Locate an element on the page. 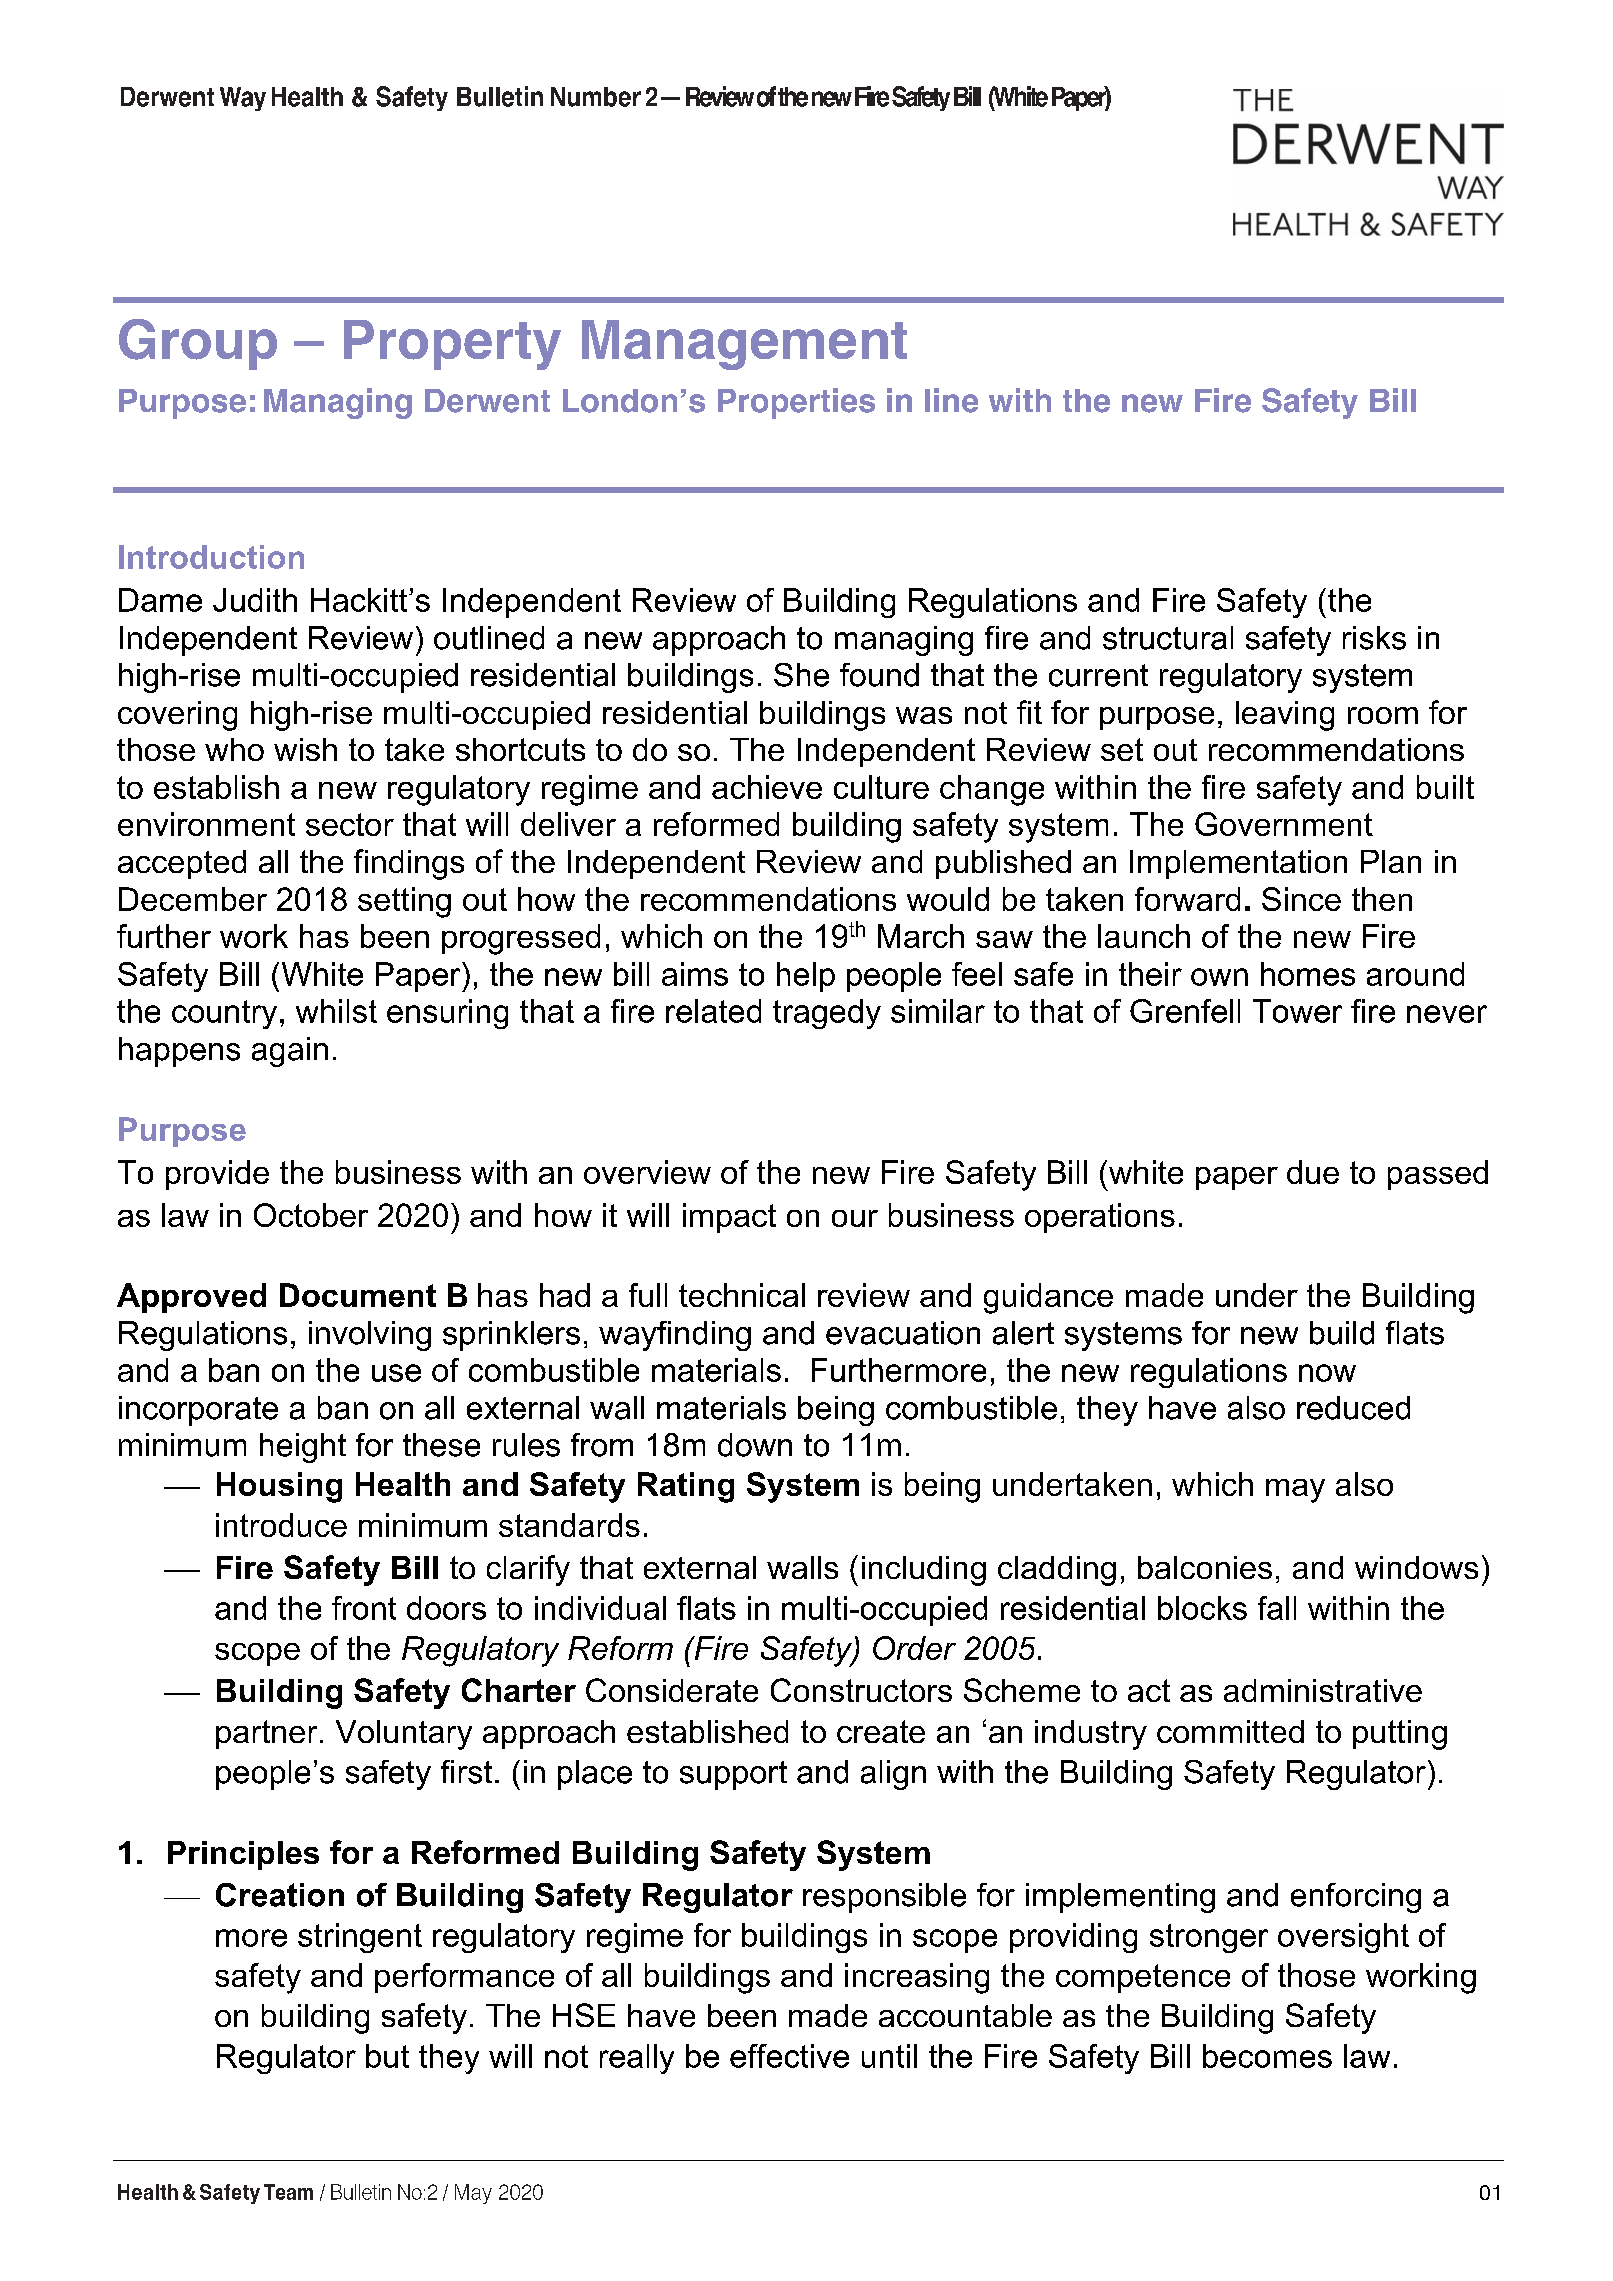 This page has height=2281, width=1613. found is located at coordinates (879, 675).
